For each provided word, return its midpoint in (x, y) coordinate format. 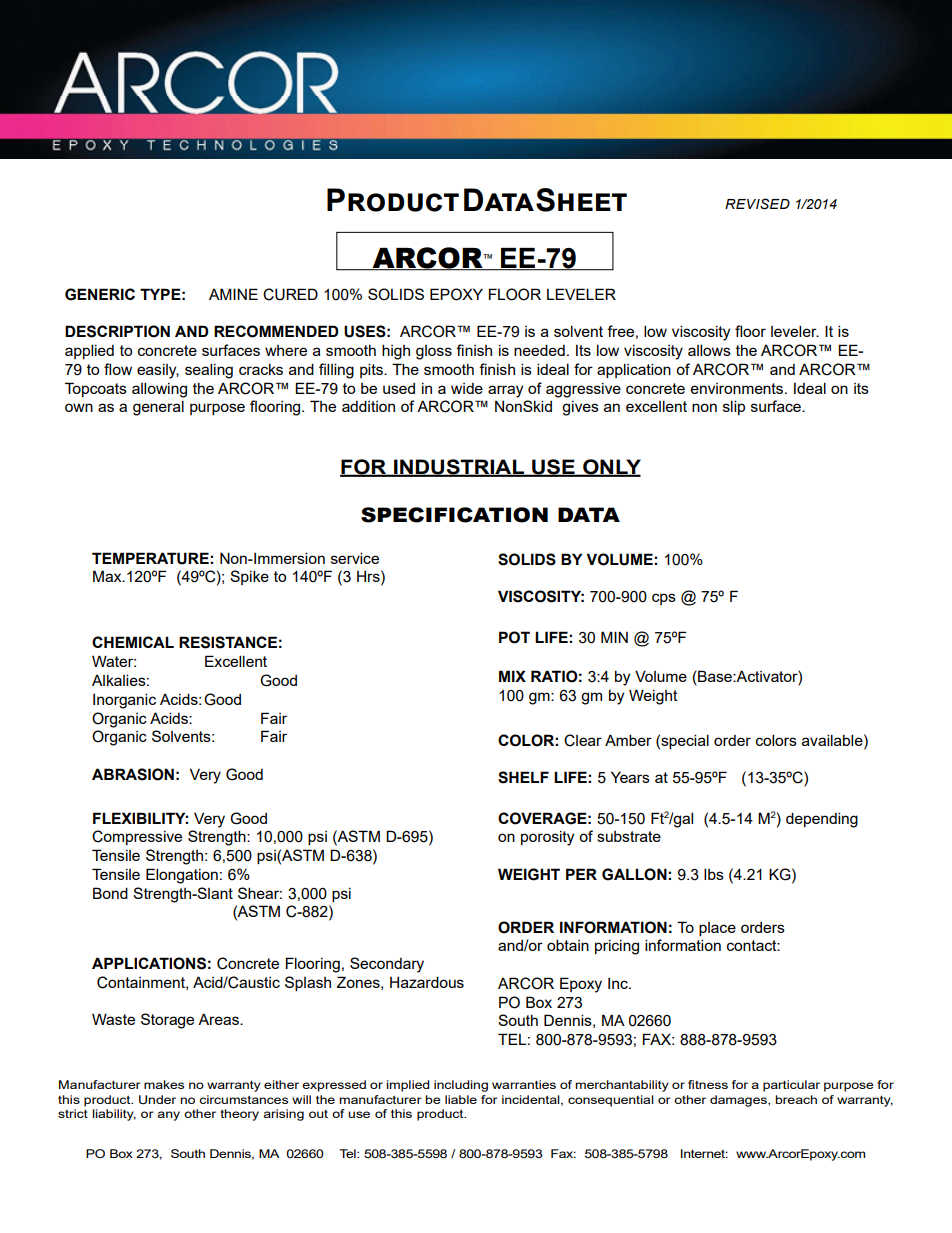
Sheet (581, 200)
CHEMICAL (133, 642)
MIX (512, 676)
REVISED (757, 204)
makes (164, 1084)
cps (664, 599)
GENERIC (100, 294)
